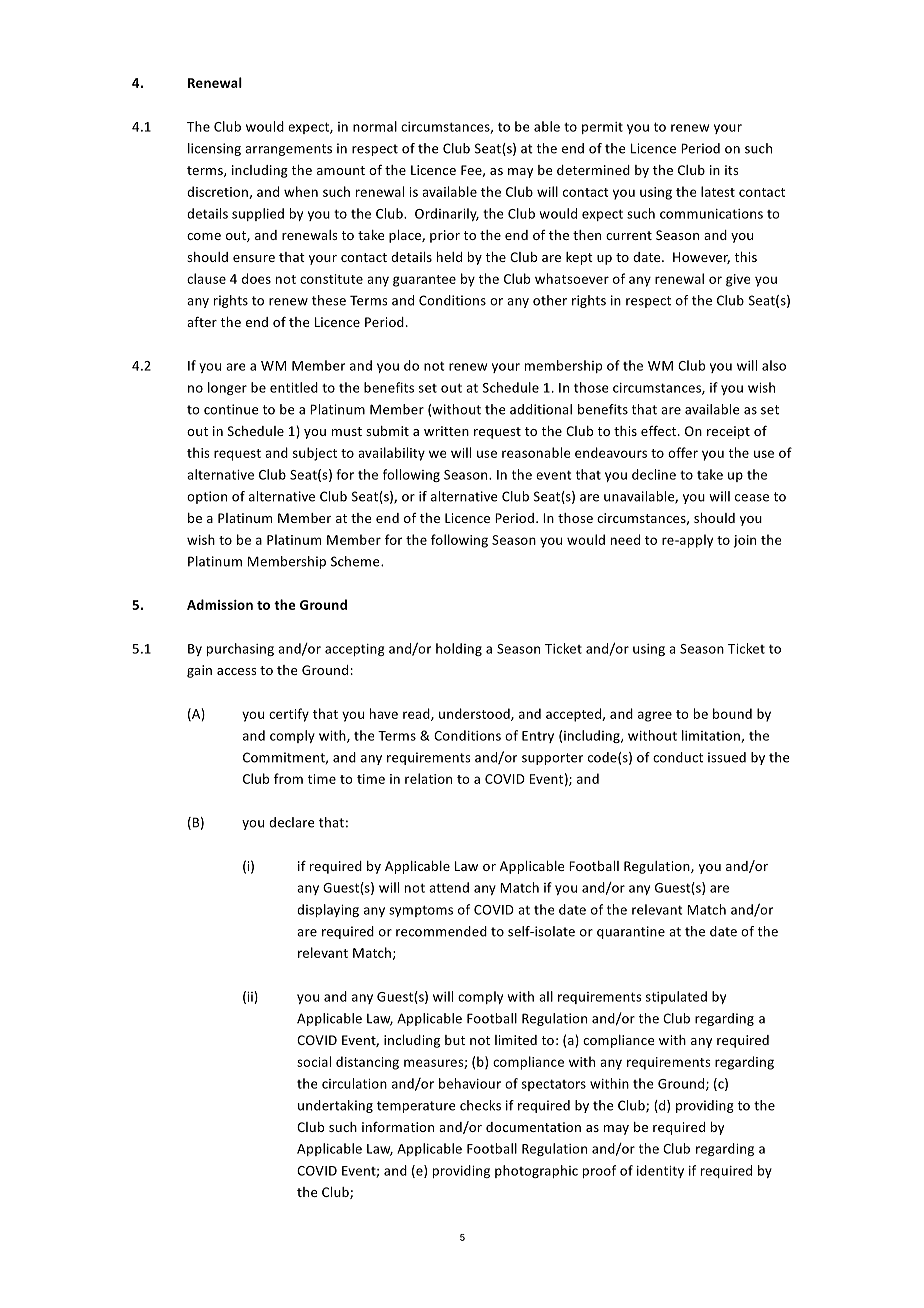 The image size is (924, 1308). I want to click on written, so click(446, 431).
